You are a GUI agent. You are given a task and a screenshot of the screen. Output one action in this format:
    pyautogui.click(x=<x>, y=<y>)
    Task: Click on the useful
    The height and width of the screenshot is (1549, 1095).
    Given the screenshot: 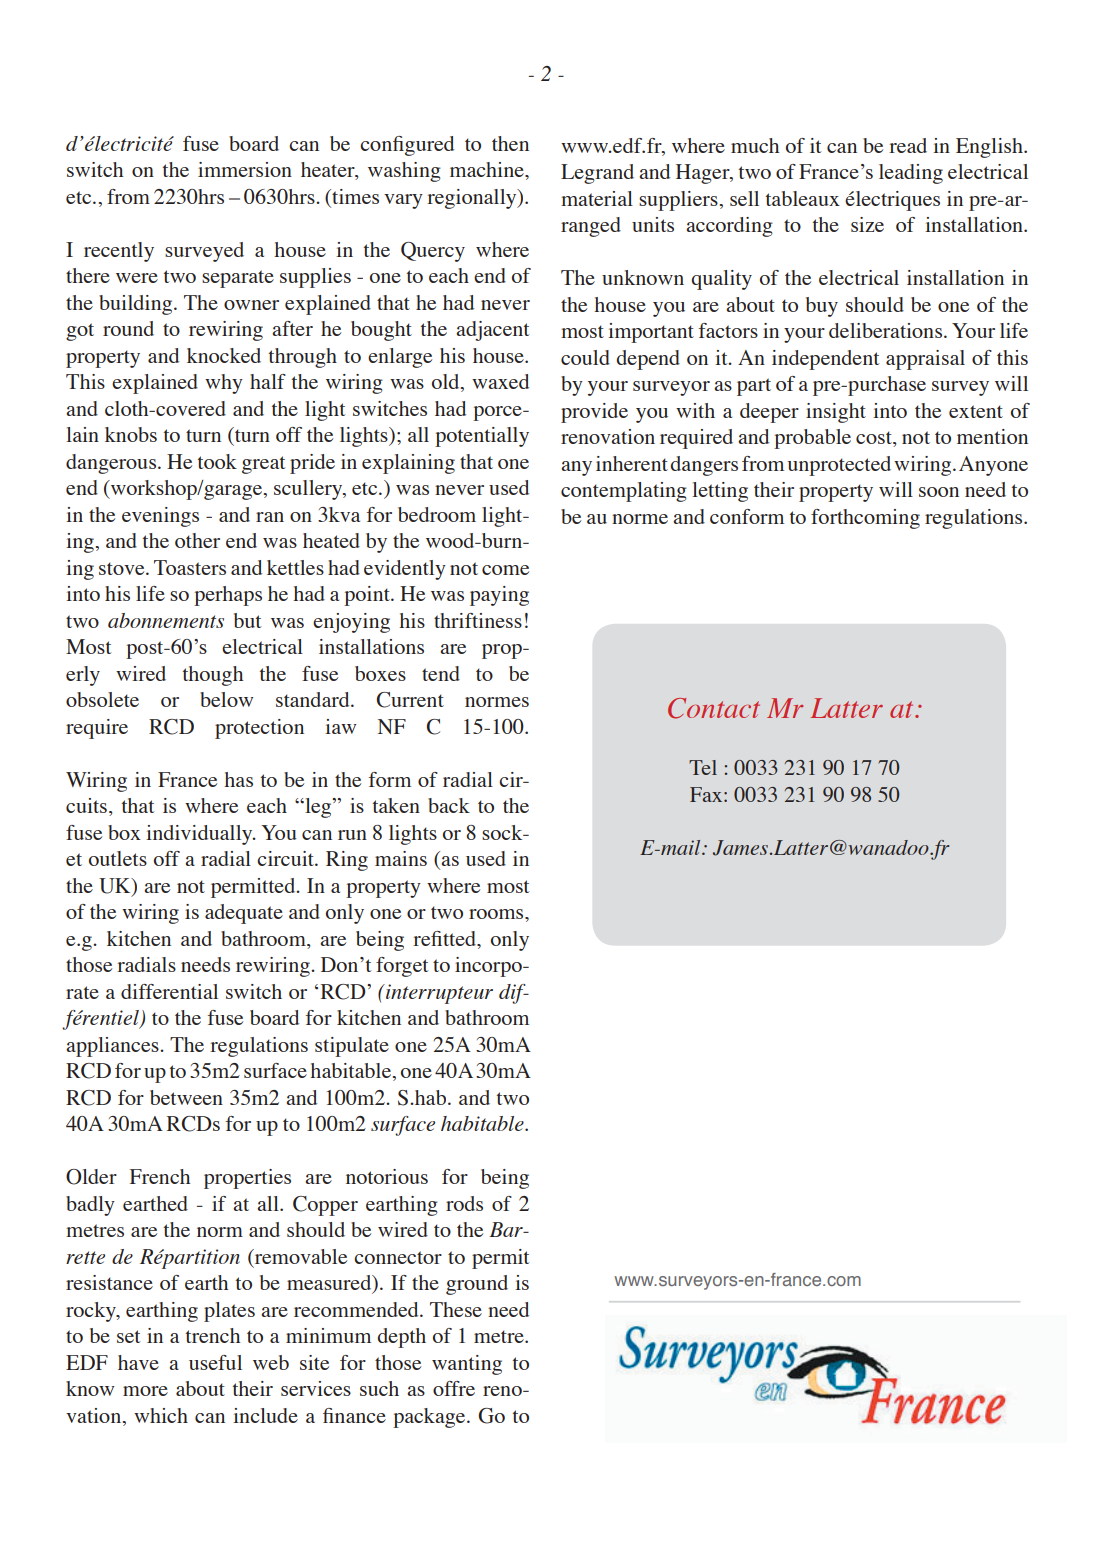 What is the action you would take?
    pyautogui.click(x=215, y=1362)
